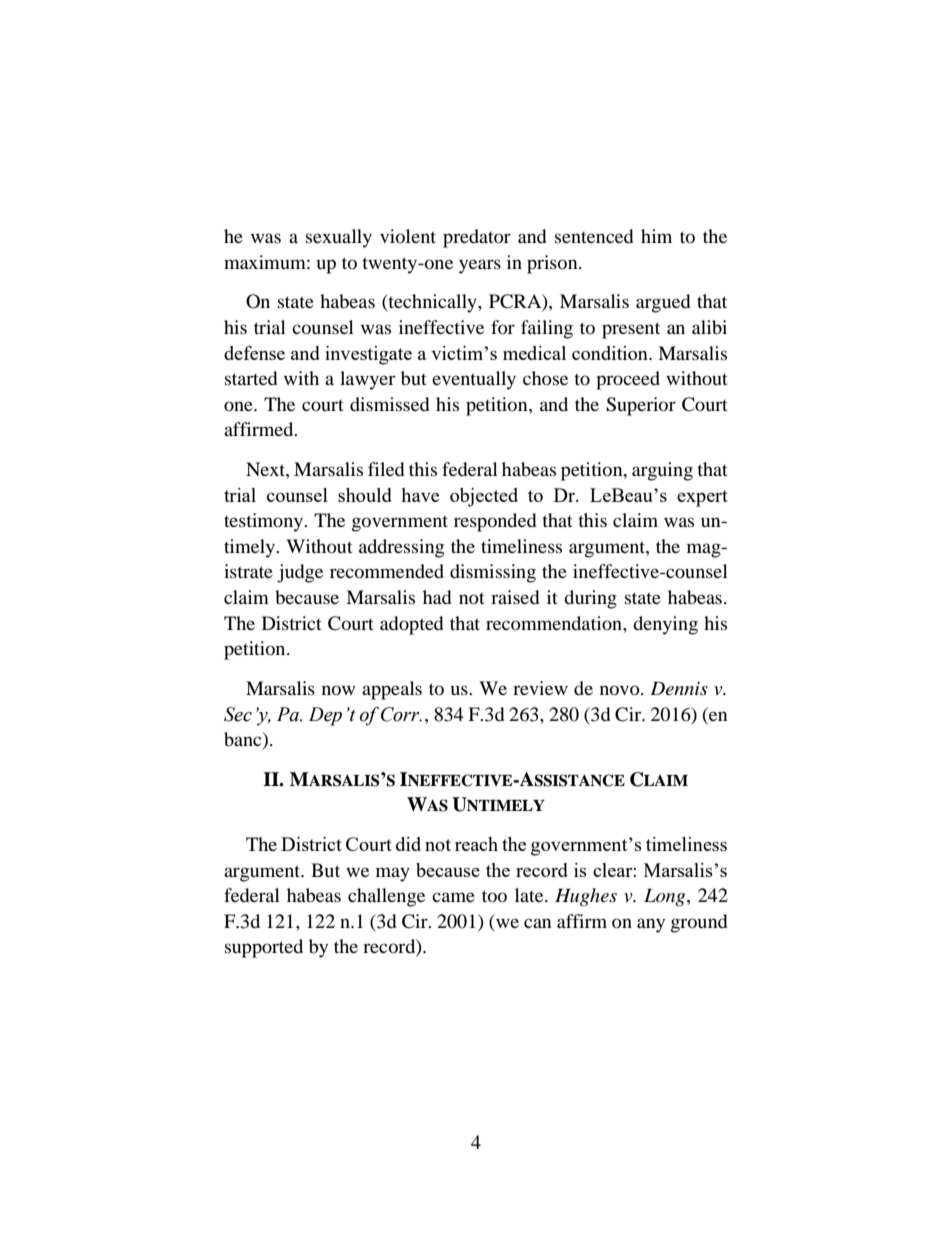 Image resolution: width=952 pixels, height=1233 pixels. Describe the element at coordinates (401, 714) in the screenshot. I see `Corr` at that location.
